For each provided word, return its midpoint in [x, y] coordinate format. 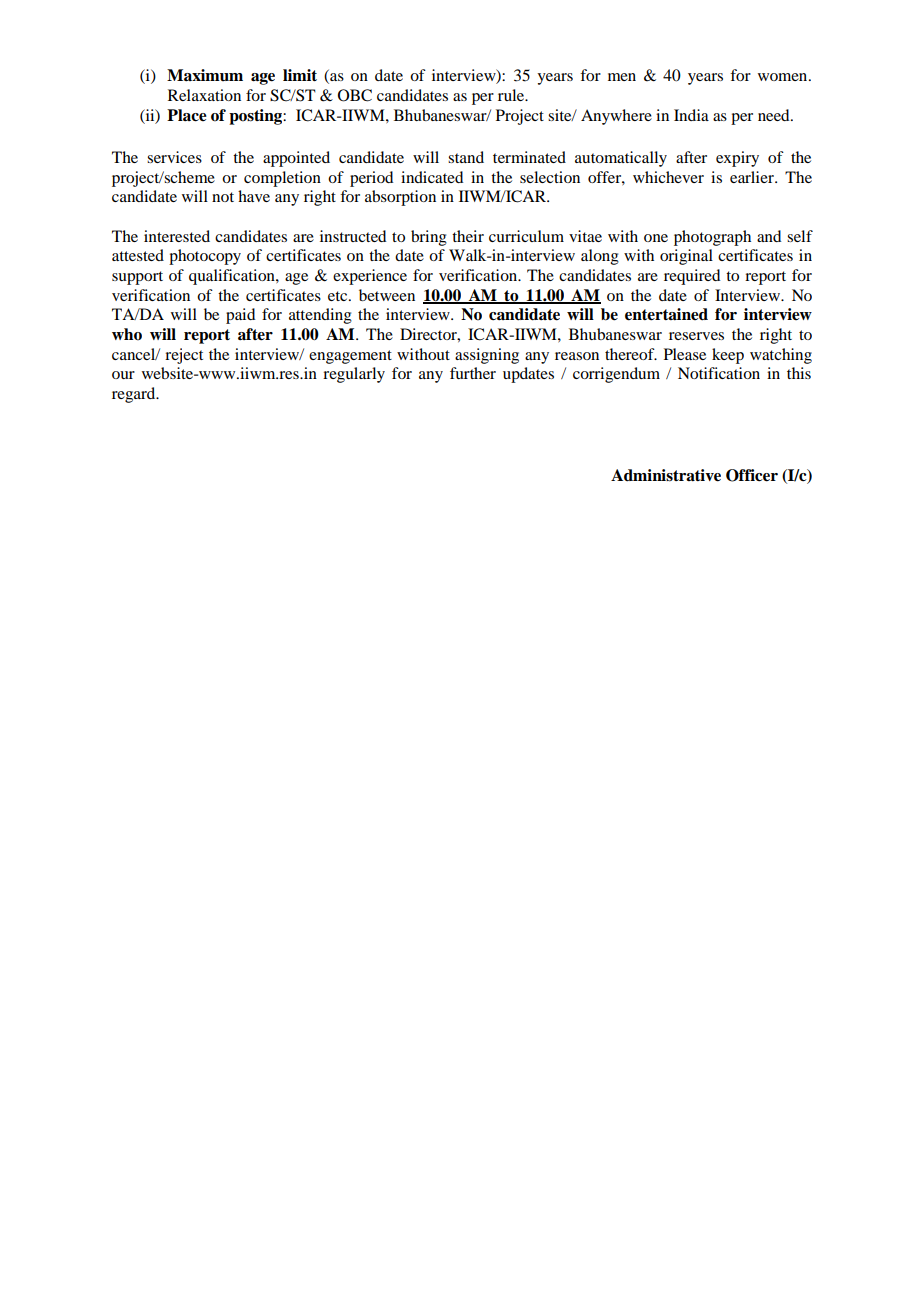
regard [135, 395]
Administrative [666, 475]
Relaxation [204, 95]
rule [512, 95]
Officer [752, 475]
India [691, 115]
